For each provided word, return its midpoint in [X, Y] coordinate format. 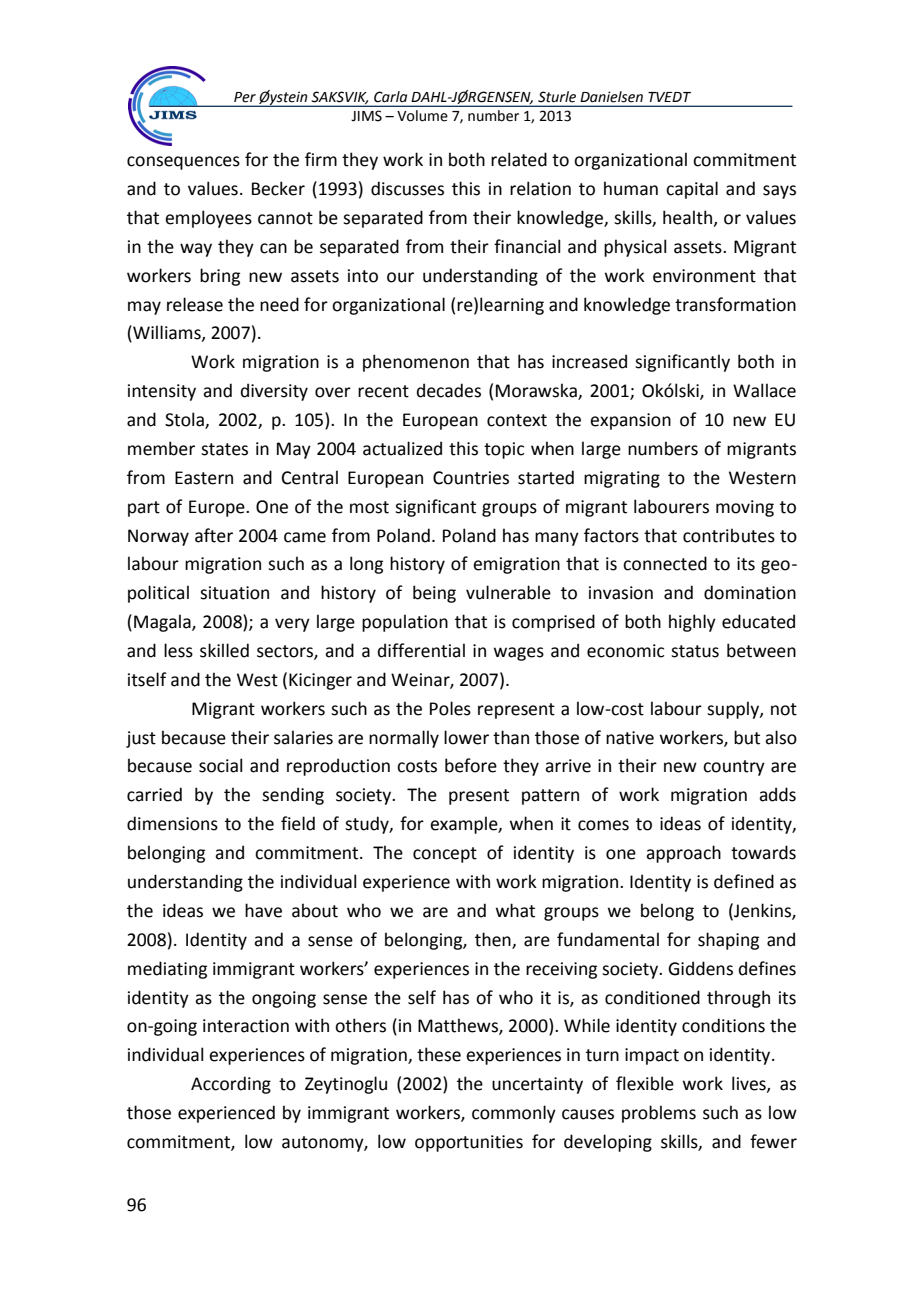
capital [692, 190]
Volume [422, 116]
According [231, 1085]
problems [659, 1114]
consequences [183, 163]
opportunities [469, 1143]
